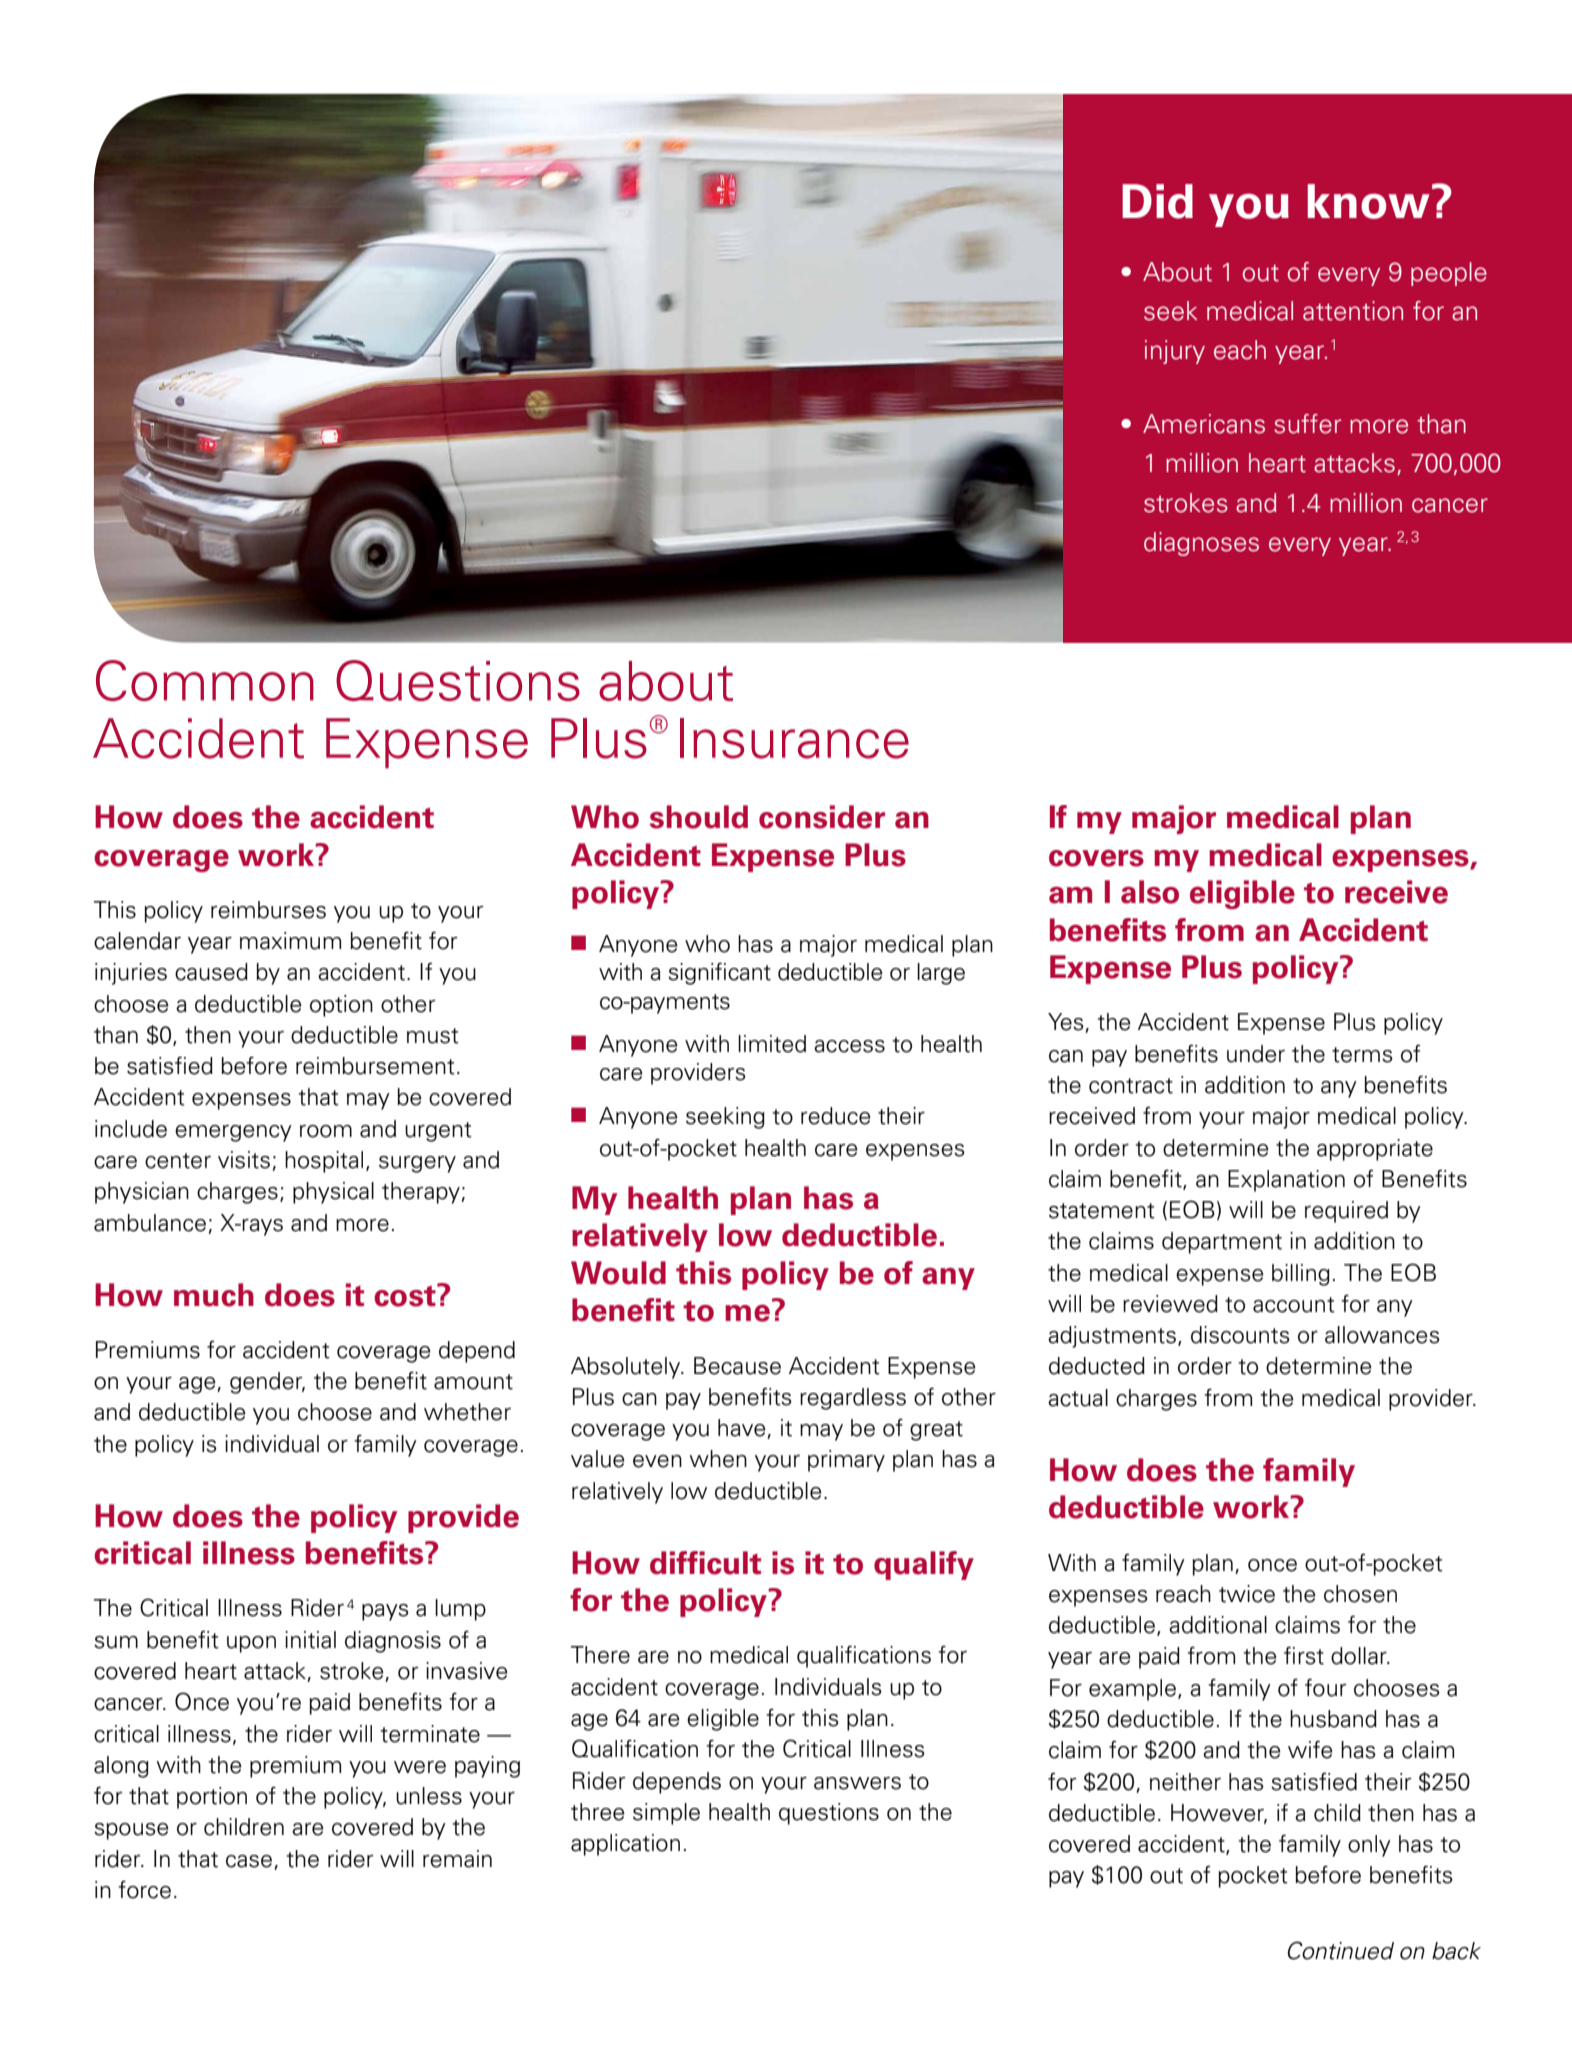 The width and height of the screenshot is (1572, 2053). What do you see at coordinates (205, 680) in the screenshot?
I see `Common` at bounding box center [205, 680].
